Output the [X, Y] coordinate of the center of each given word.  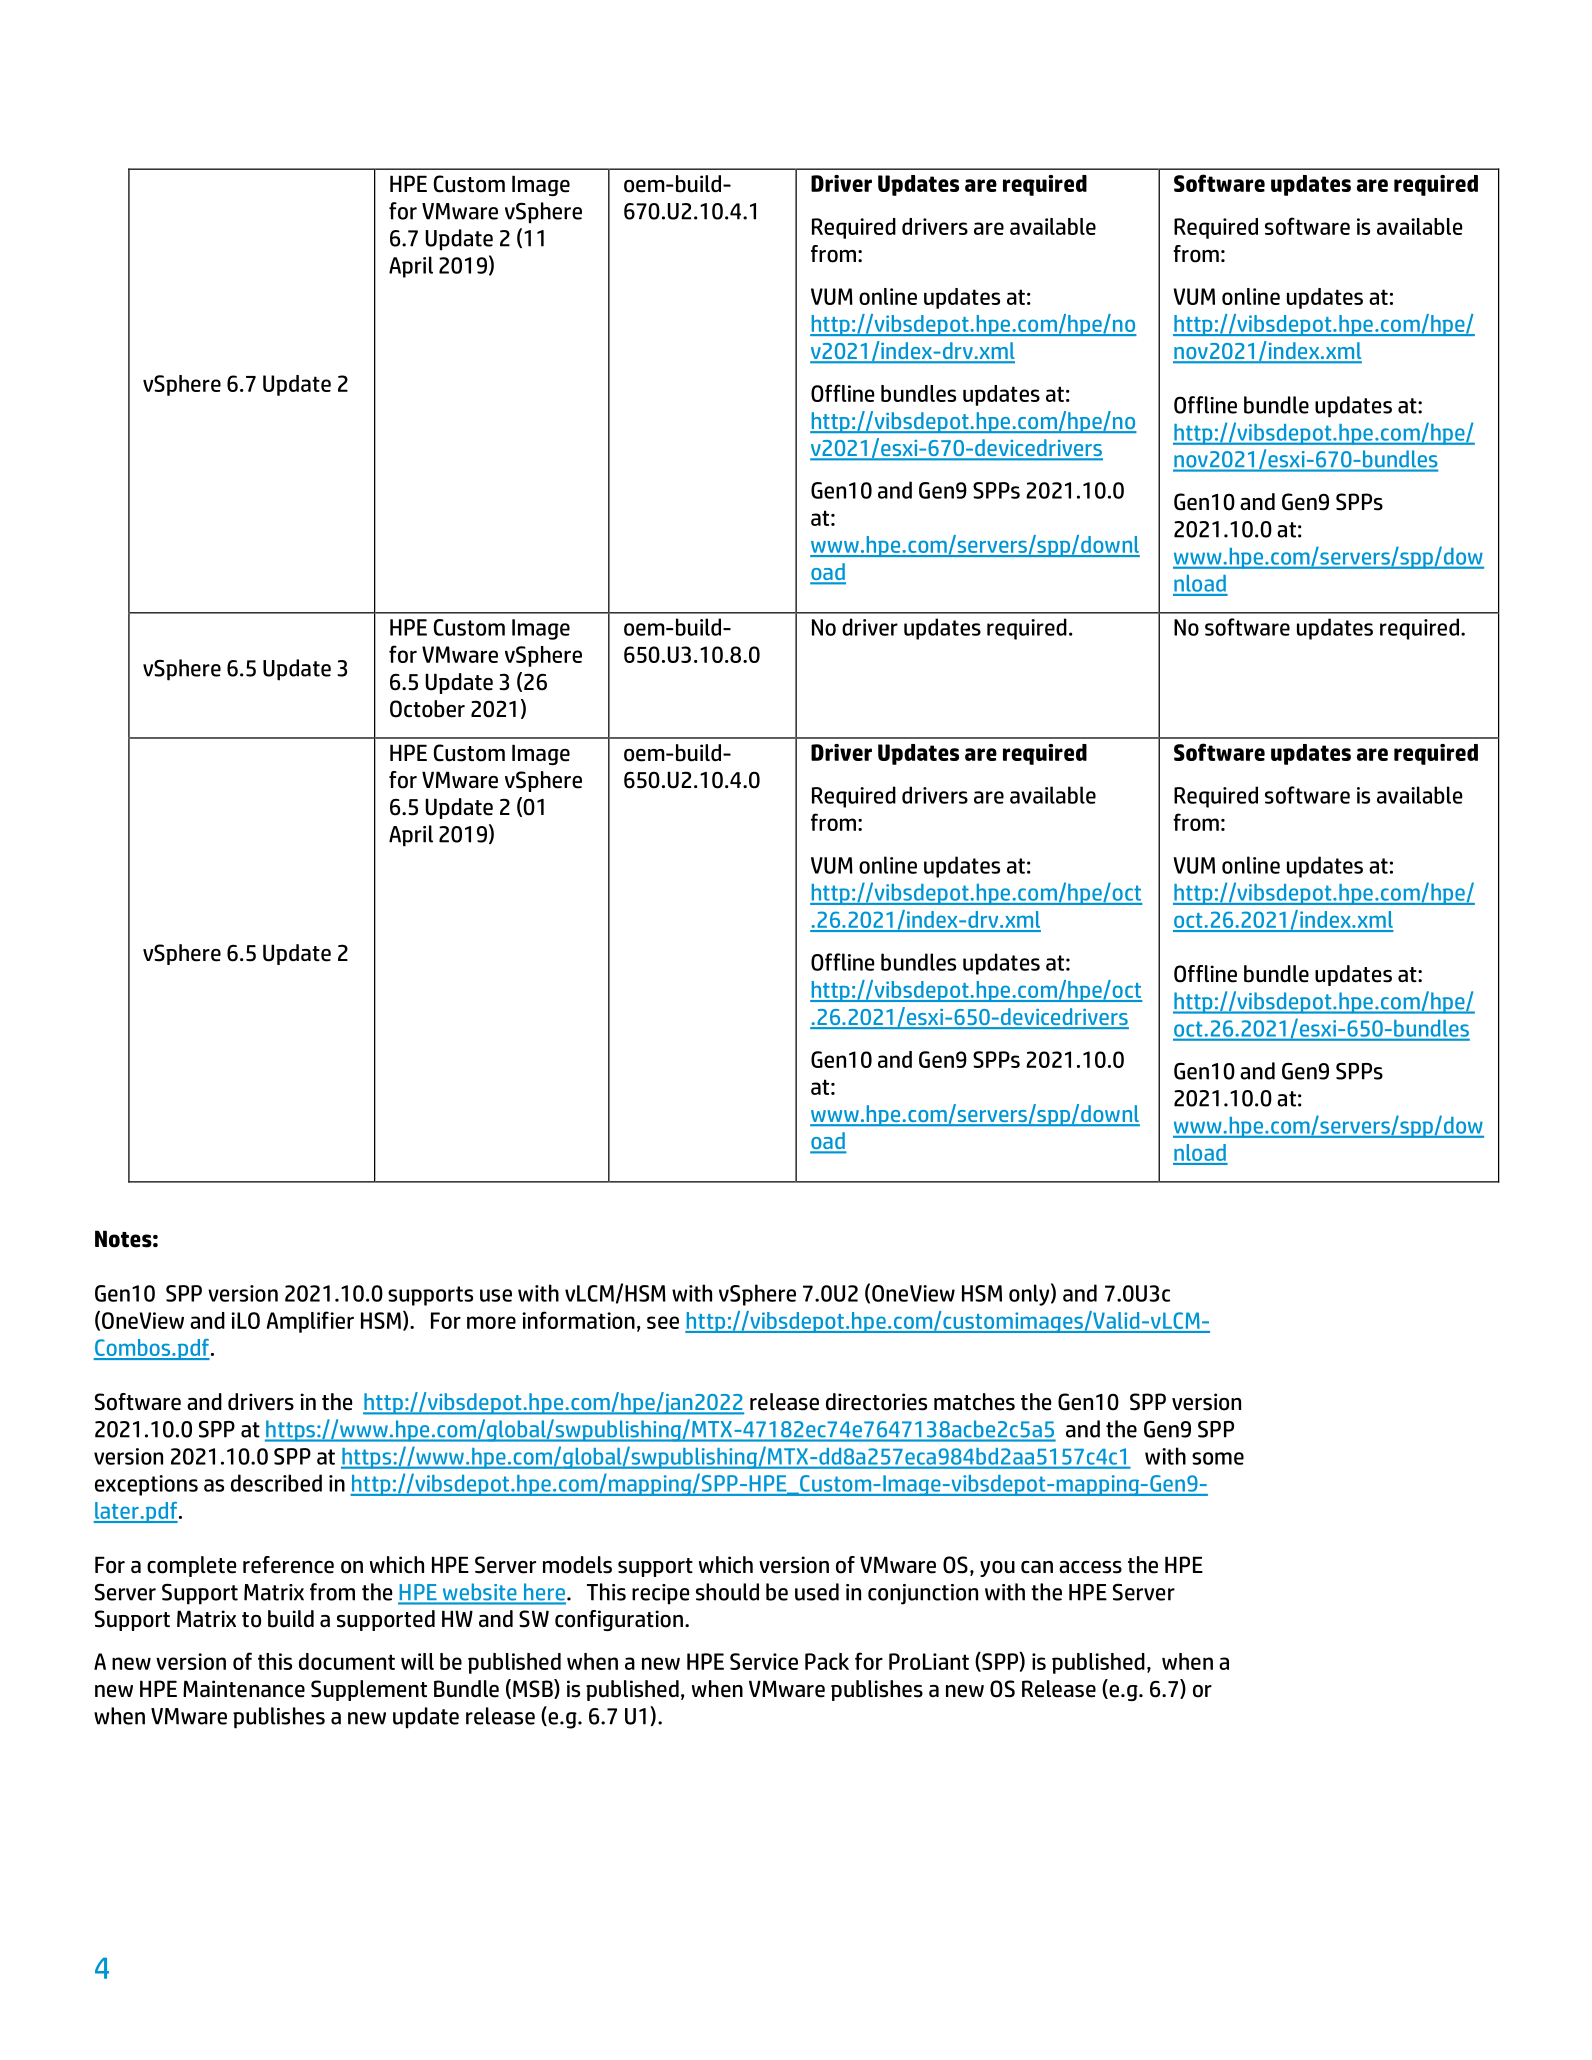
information [578, 1320]
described [276, 1483]
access [1090, 1567]
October [427, 709]
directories [876, 1402]
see [663, 1322]
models [577, 1565]
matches [974, 1402]
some [1218, 1458]
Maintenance [244, 1689]
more [491, 1322]
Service [764, 1661]
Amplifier [310, 1322]
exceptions [146, 1485]
